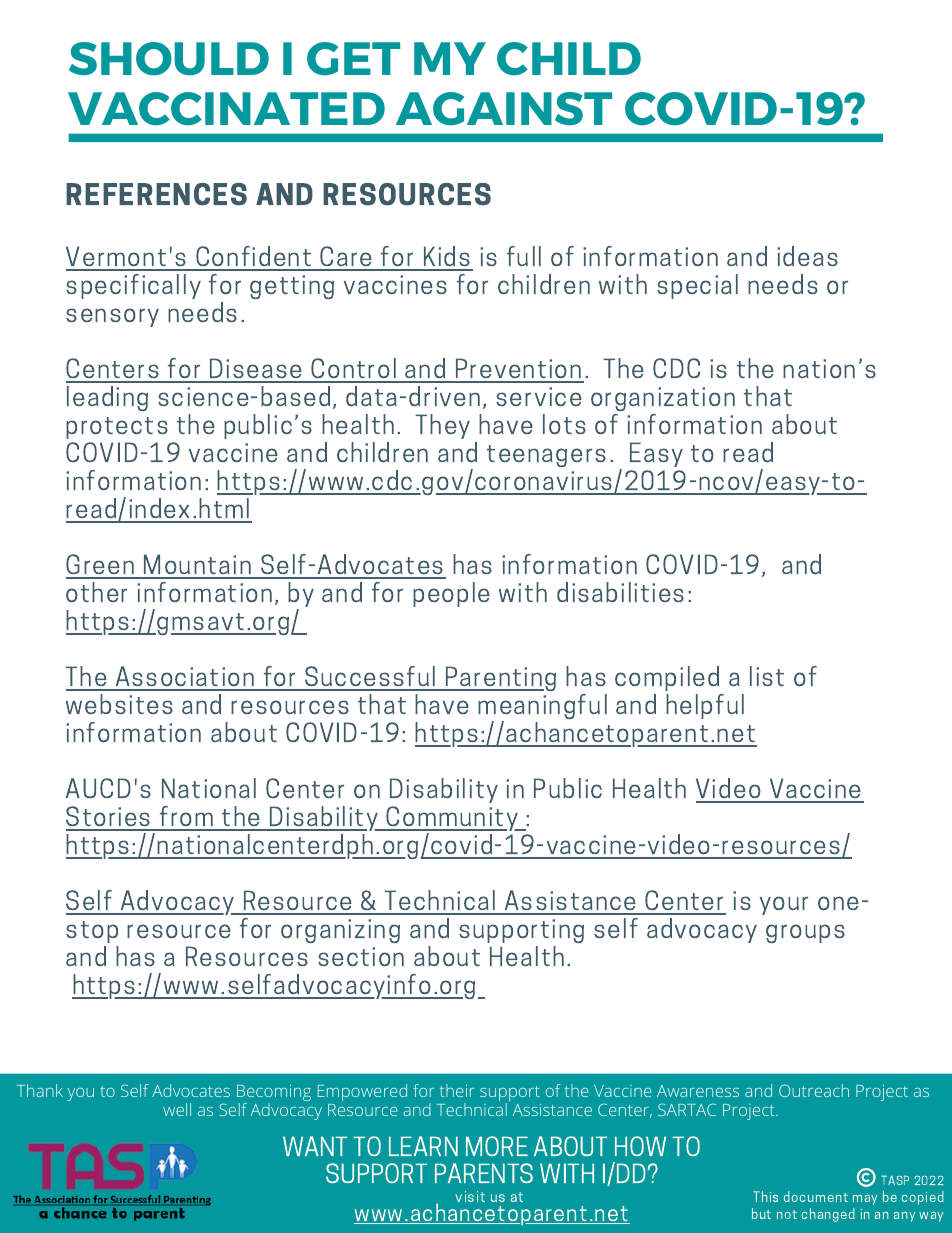 This document has width=952, height=1233. I want to click on PARENTS, so click(484, 1173).
